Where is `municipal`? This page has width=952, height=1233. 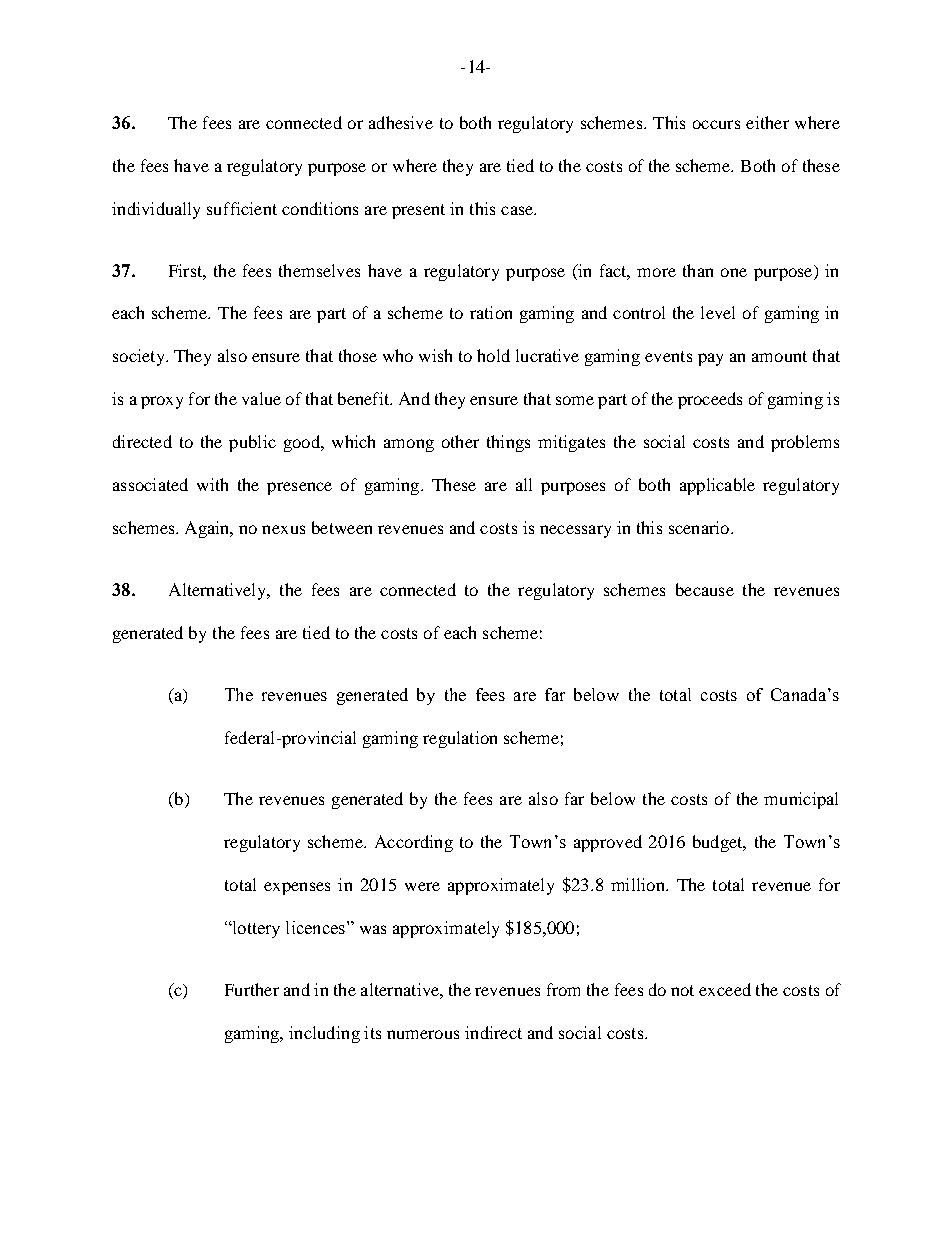 municipal is located at coordinates (801, 800).
